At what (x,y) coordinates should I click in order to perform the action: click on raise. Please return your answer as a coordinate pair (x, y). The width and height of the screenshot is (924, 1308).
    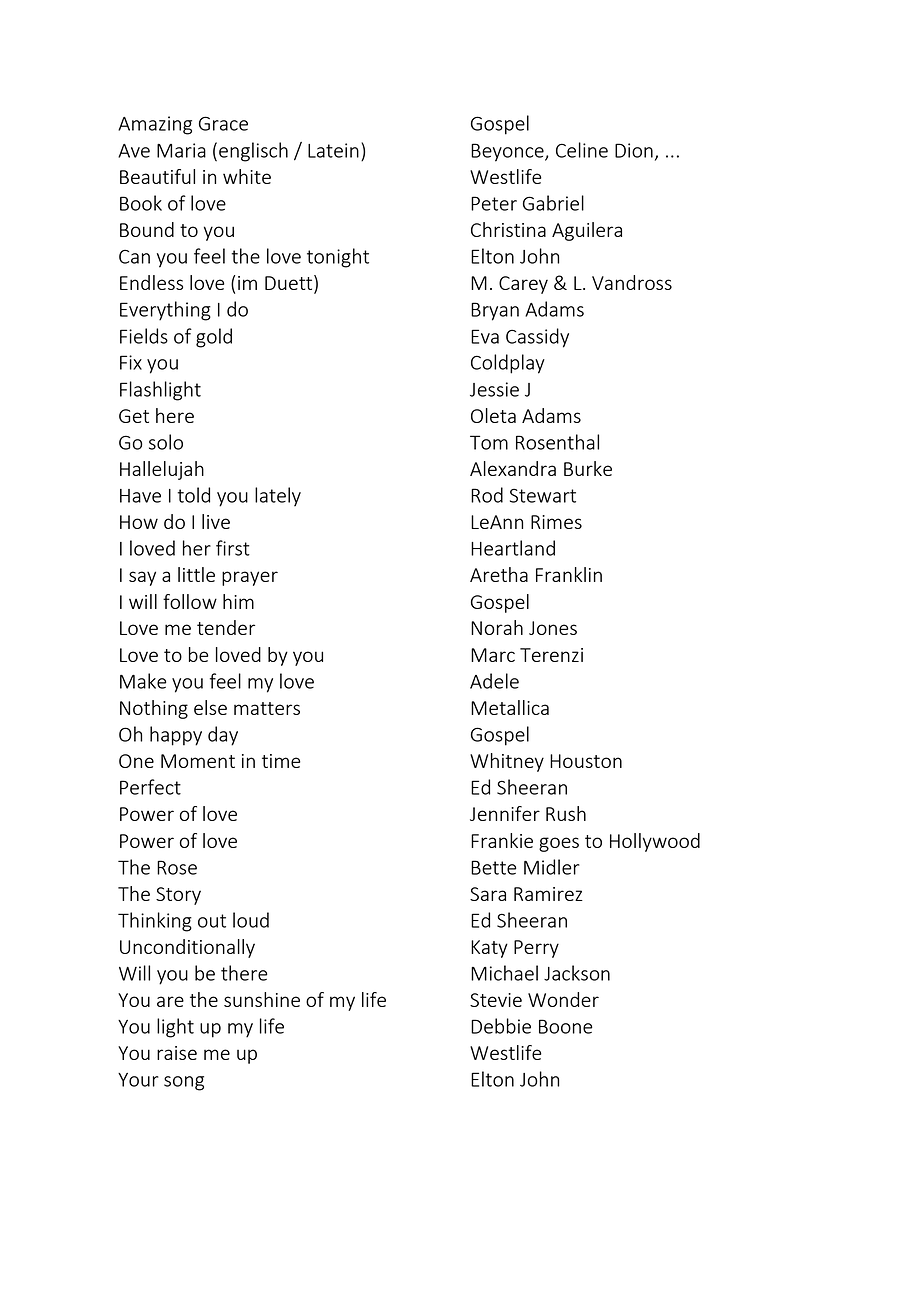
    Looking at the image, I should click on (177, 1053).
